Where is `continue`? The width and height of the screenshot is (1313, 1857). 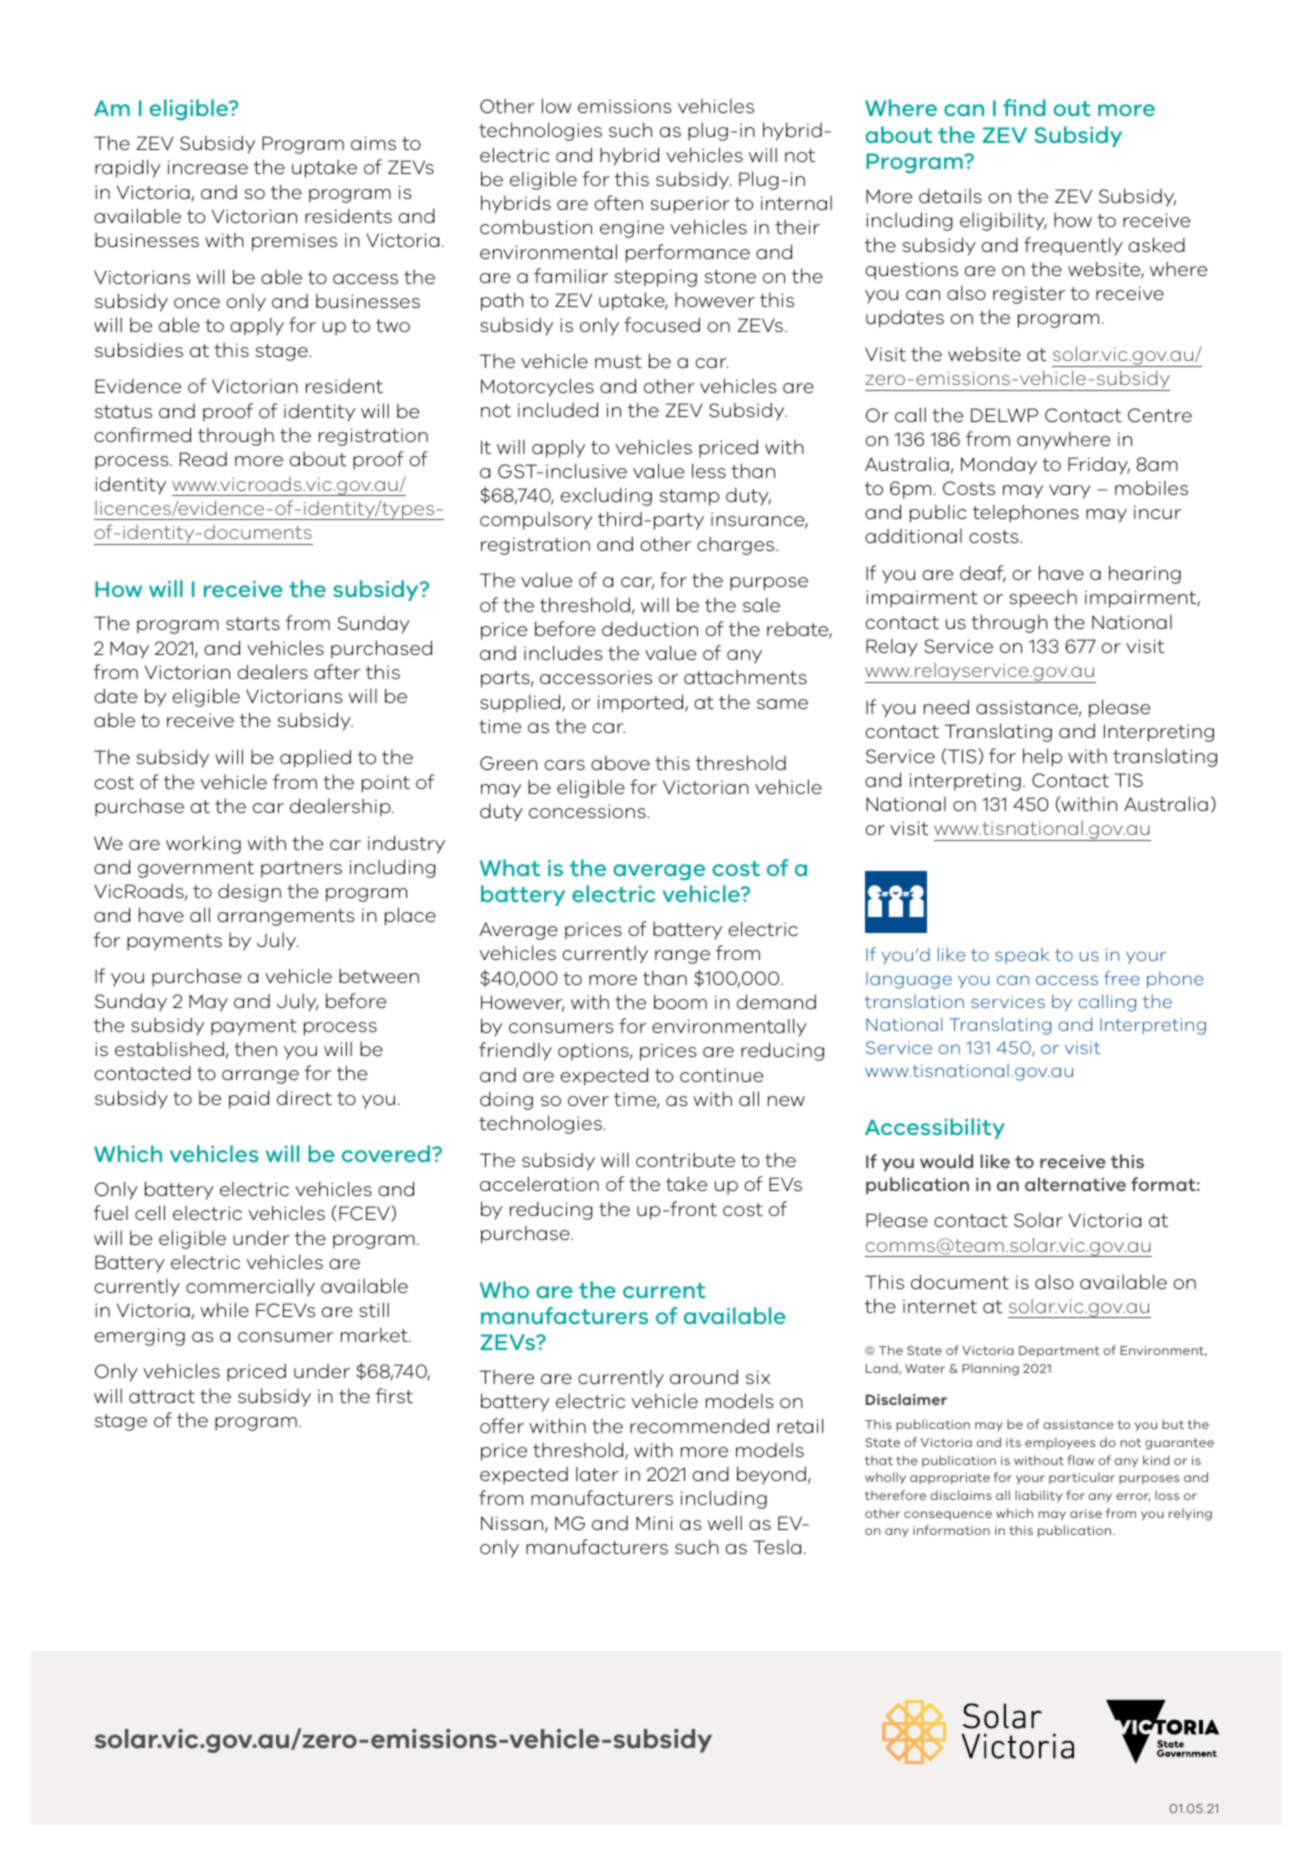
continue is located at coordinates (721, 1075).
